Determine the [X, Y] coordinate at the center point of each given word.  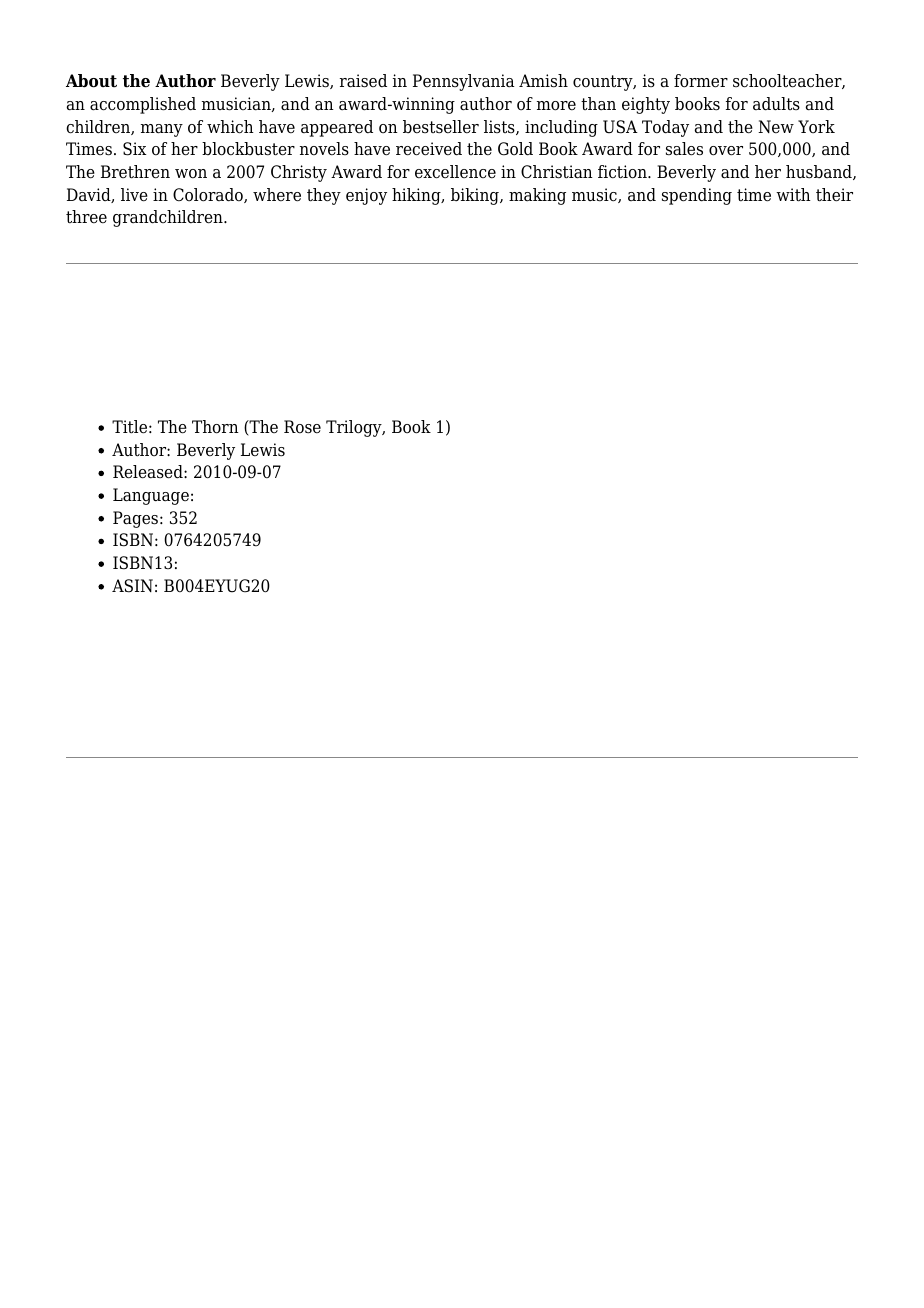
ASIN [132, 586]
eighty [646, 105]
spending [697, 196]
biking [476, 196]
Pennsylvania [464, 82]
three [86, 217]
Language [151, 496]
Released [149, 472]
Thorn [215, 427]
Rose [302, 427]
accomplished [143, 105]
